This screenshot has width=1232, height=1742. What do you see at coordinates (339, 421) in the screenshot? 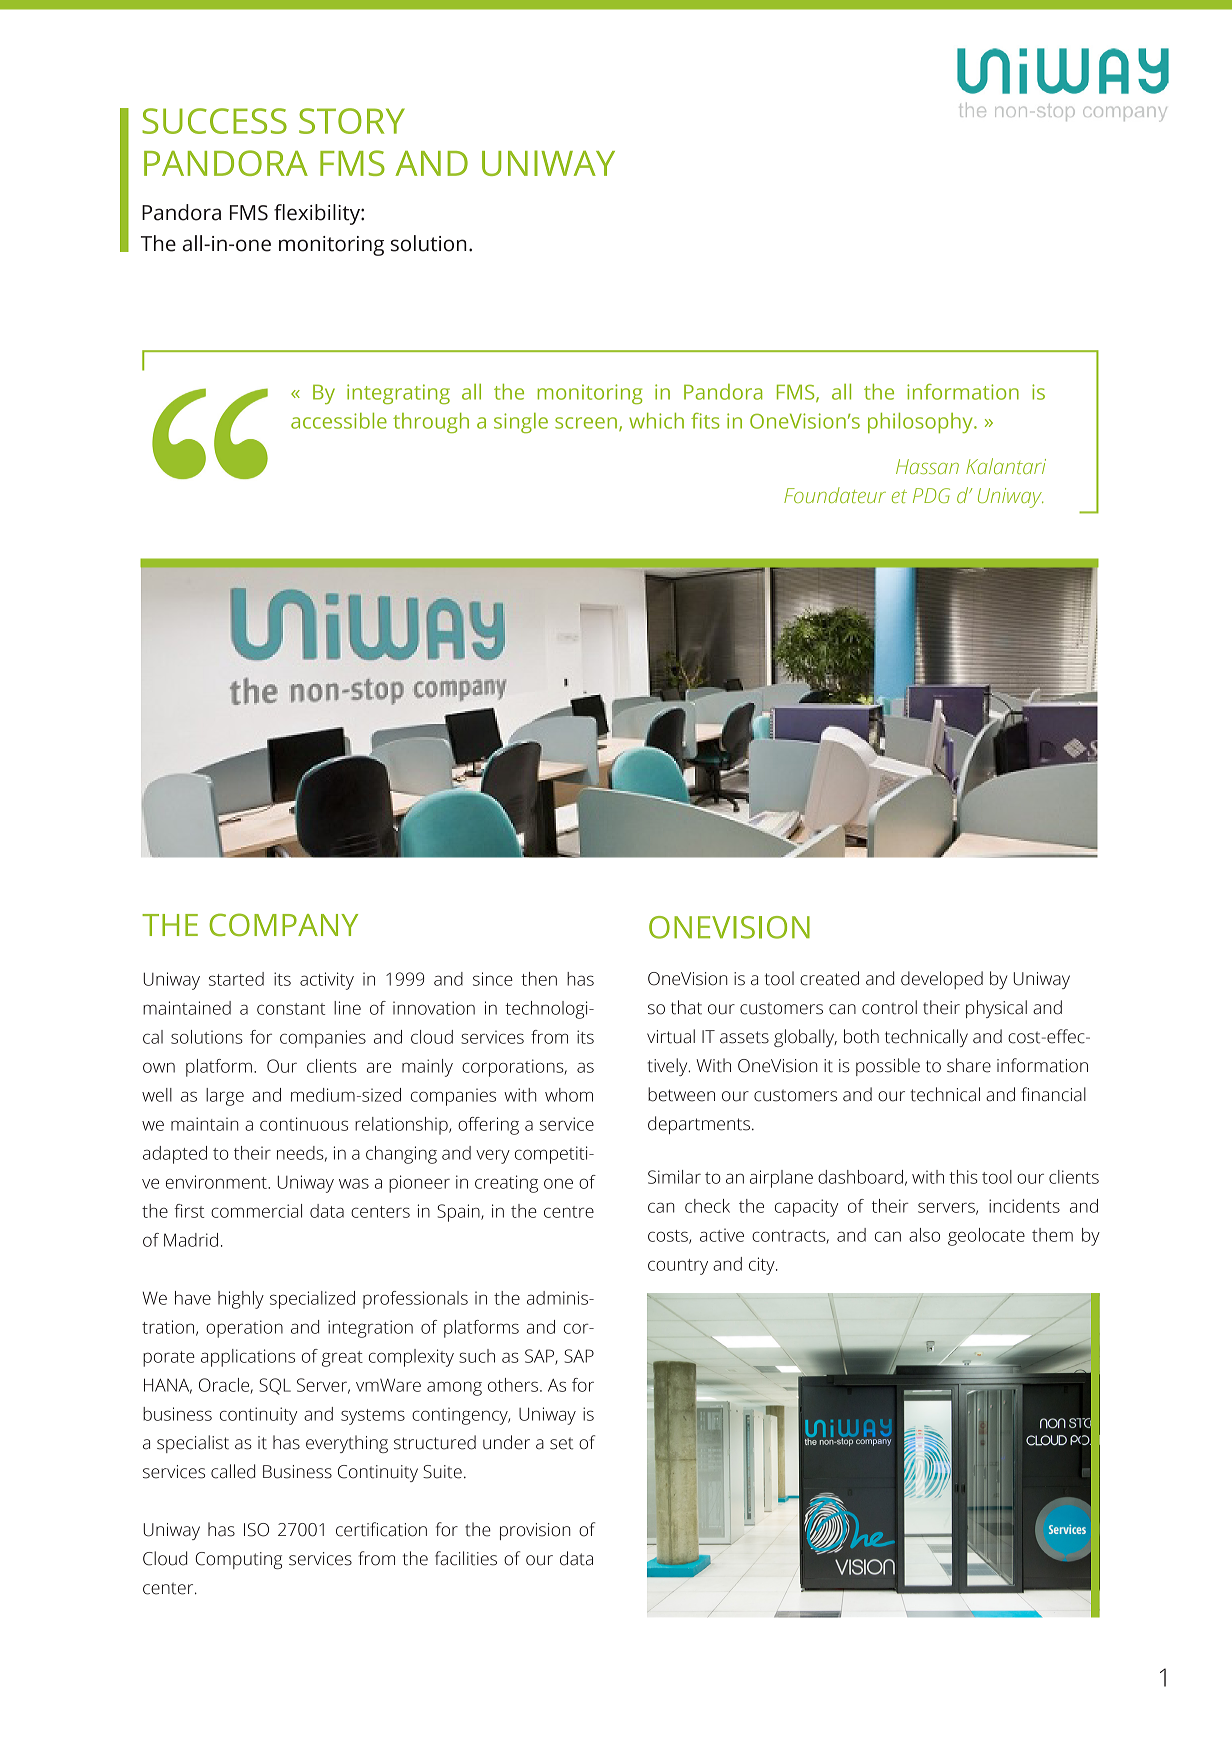
I see `accessible` at bounding box center [339, 421].
